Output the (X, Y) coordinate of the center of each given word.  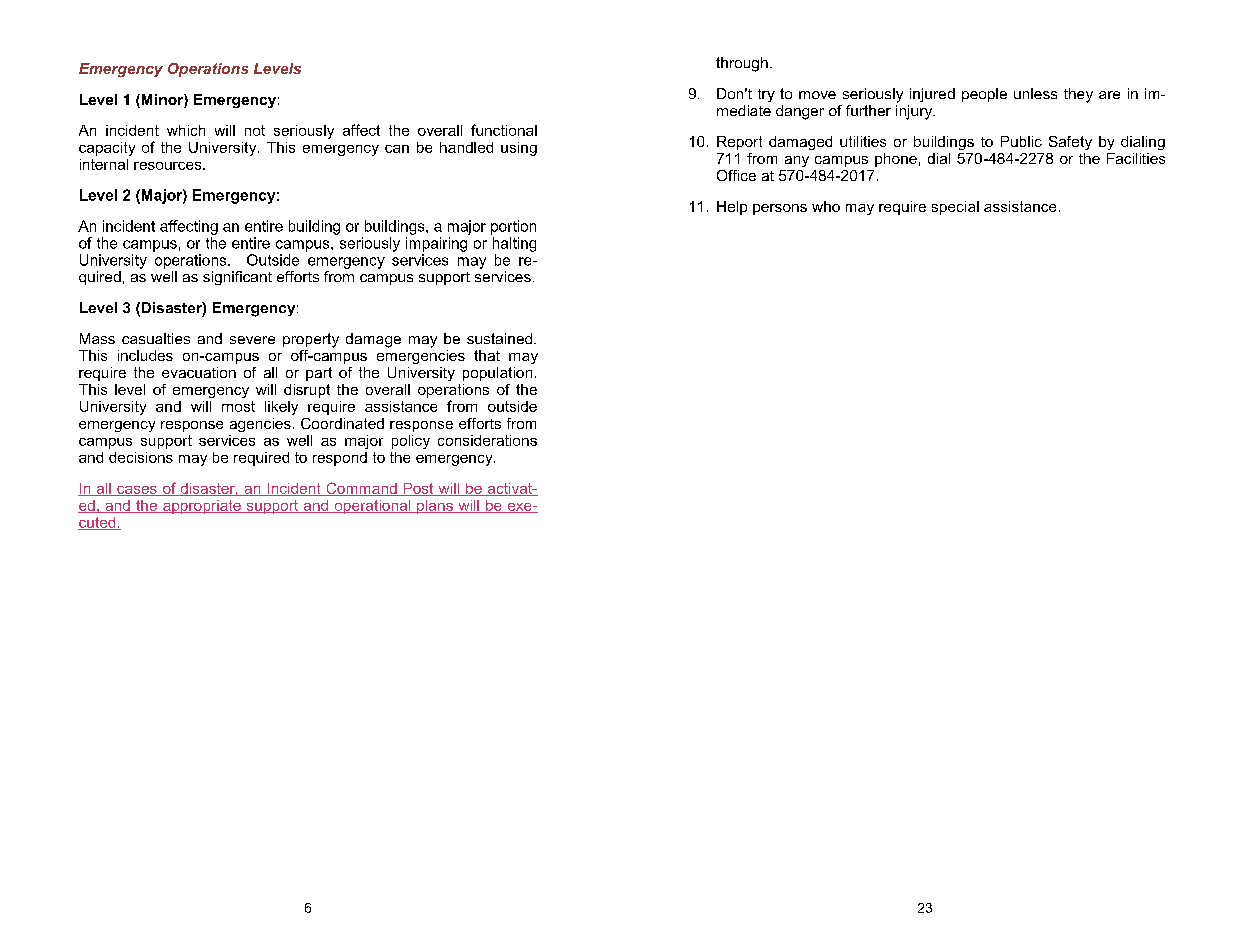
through (742, 64)
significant (237, 278)
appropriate (202, 507)
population (497, 374)
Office (736, 175)
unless (1035, 93)
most (238, 406)
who (826, 206)
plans (435, 507)
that (487, 355)
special (955, 208)
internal (104, 164)
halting (514, 244)
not (255, 130)
